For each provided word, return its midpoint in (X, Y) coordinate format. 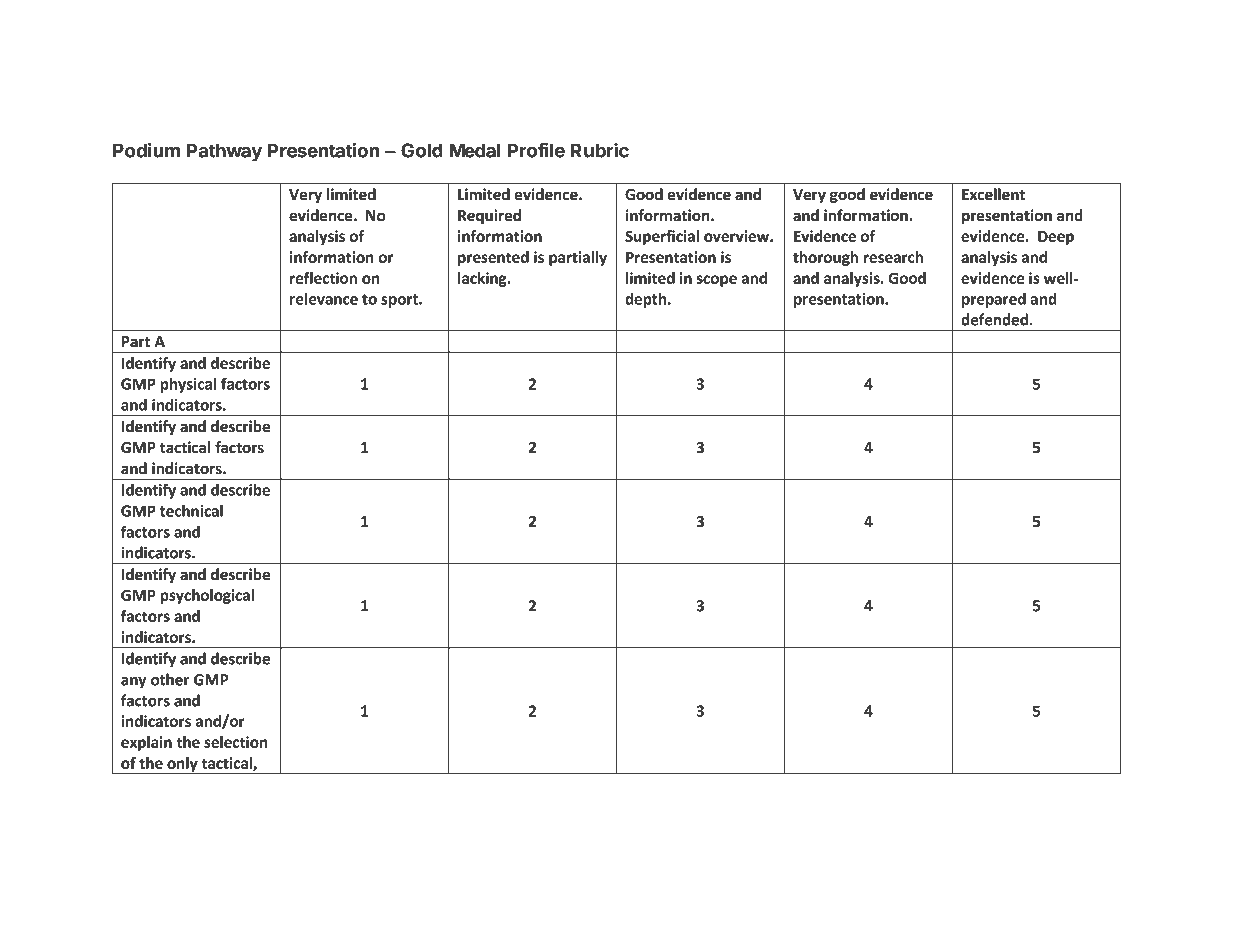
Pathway (224, 152)
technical (191, 510)
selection (236, 742)
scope (716, 281)
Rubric (600, 150)
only (182, 765)
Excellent (993, 194)
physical (188, 385)
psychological (207, 596)
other (170, 679)
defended (994, 319)
